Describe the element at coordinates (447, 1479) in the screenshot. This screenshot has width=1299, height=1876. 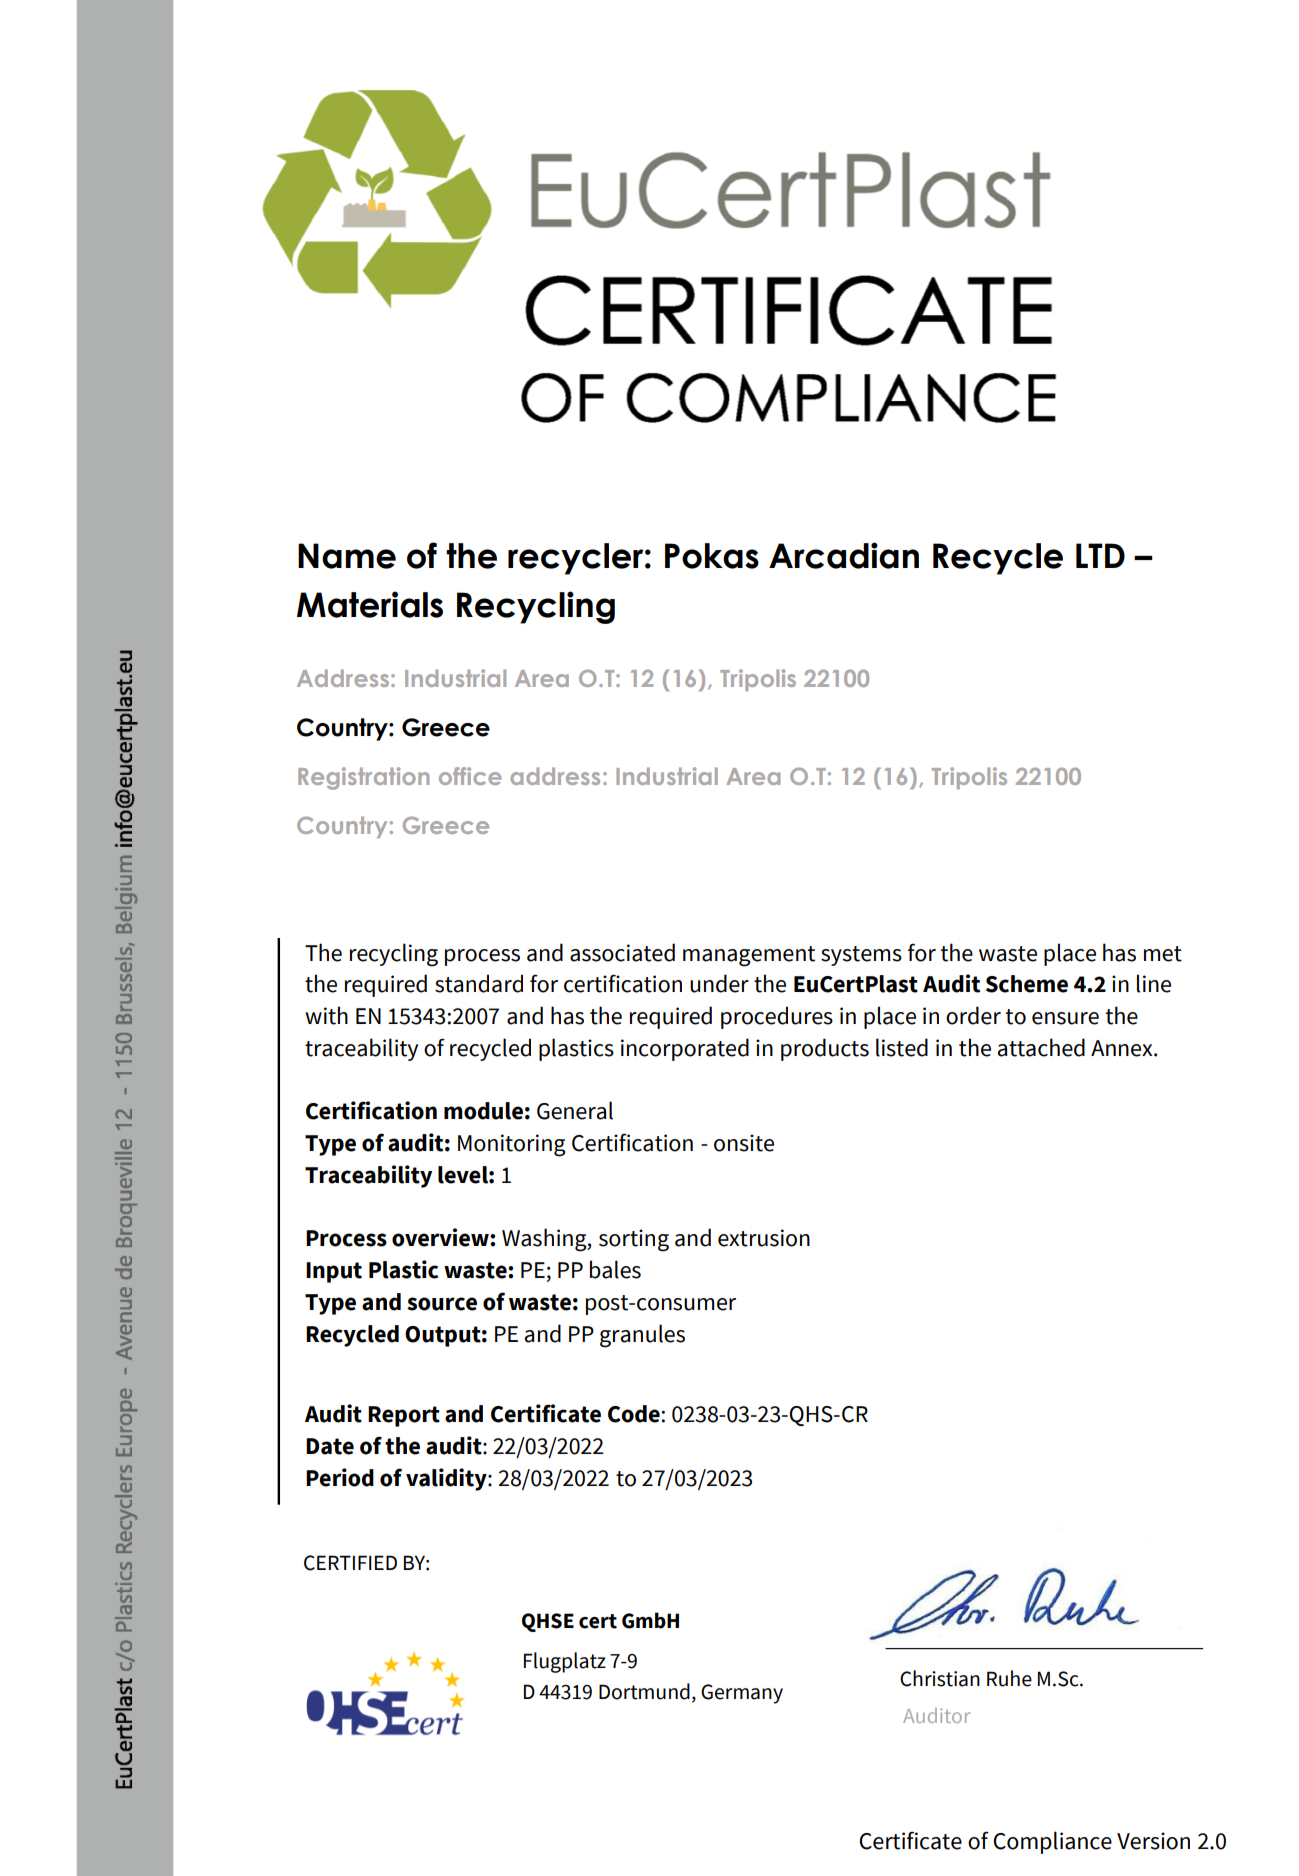
I see `validity` at that location.
